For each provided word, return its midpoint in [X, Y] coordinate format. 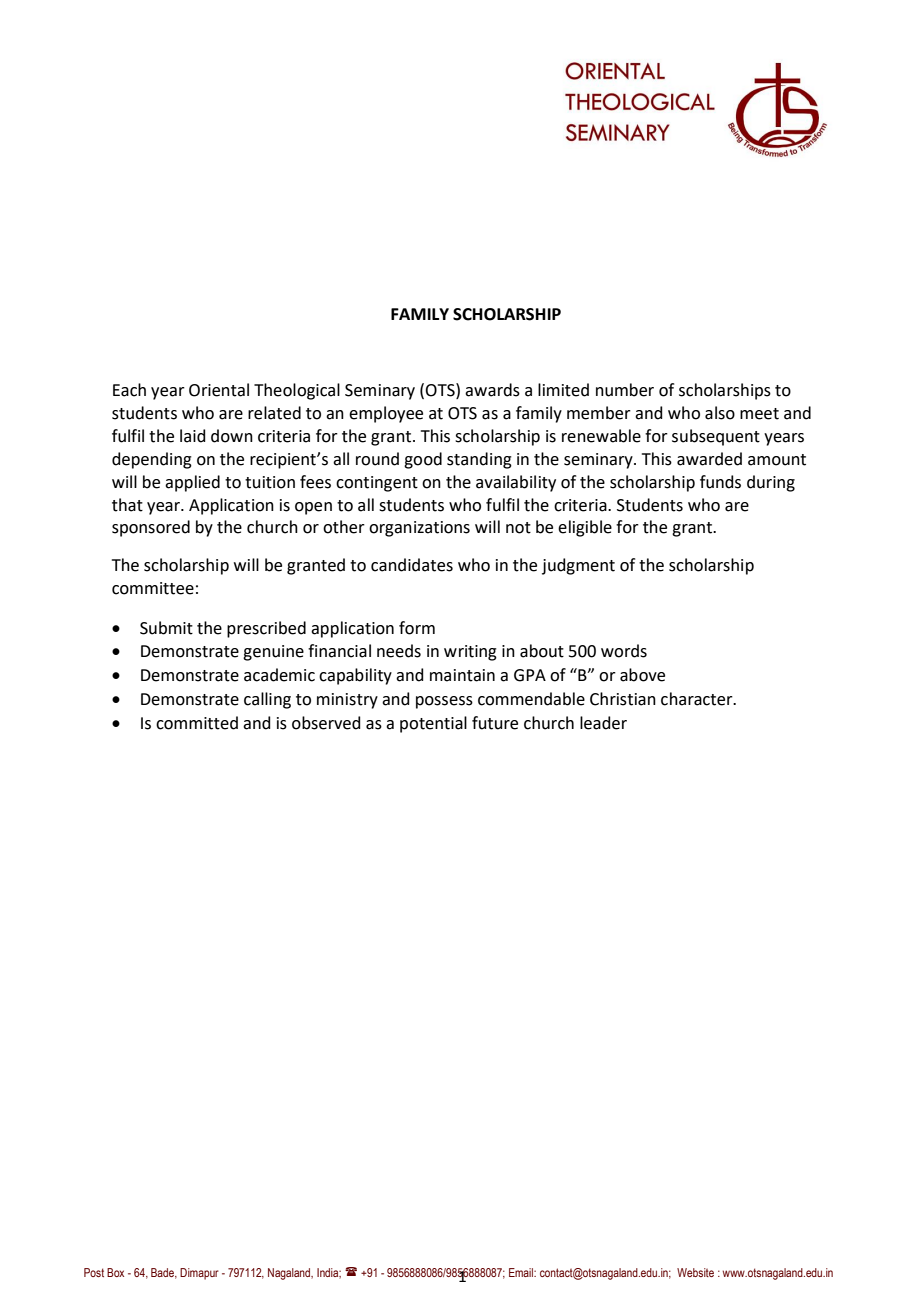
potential [433, 724]
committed [197, 723]
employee [386, 414]
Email [522, 1272]
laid [193, 436]
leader [603, 723]
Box [115, 1272]
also [720, 413]
